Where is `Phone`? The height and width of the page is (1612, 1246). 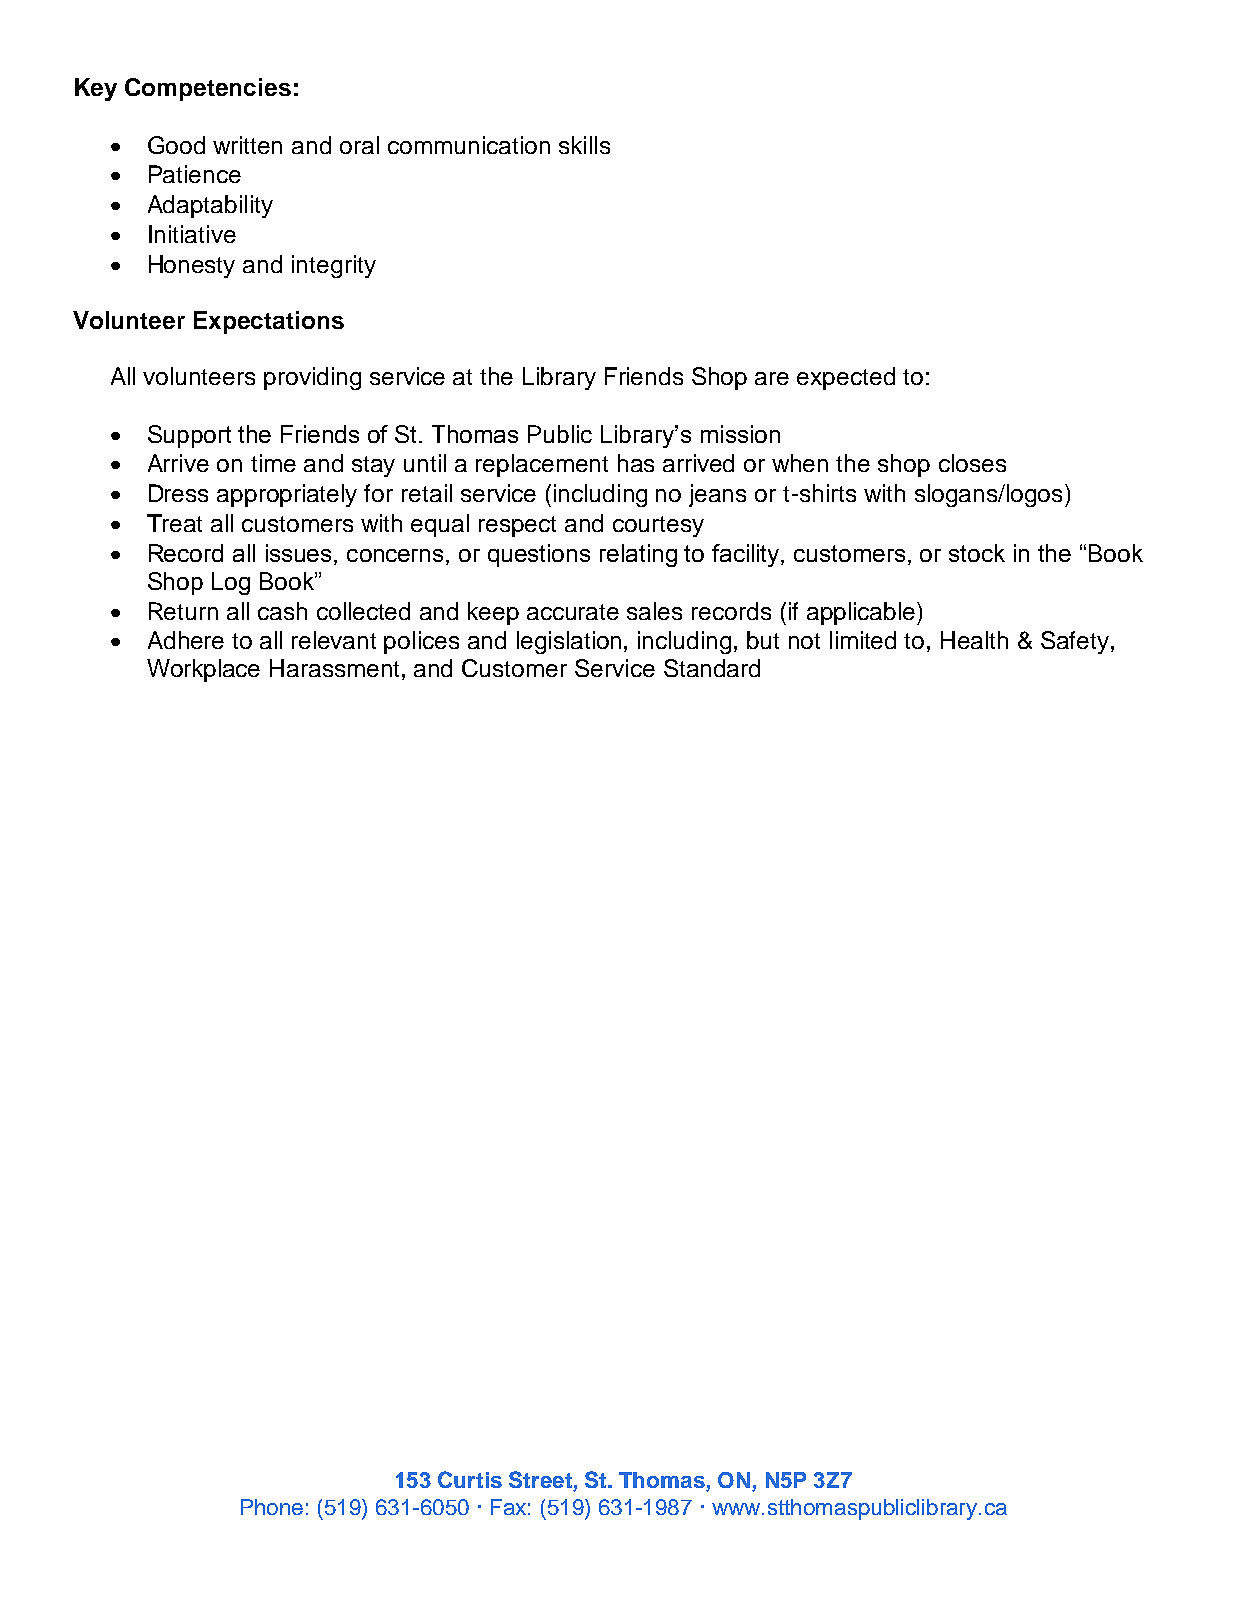 Phone is located at coordinates (272, 1507).
